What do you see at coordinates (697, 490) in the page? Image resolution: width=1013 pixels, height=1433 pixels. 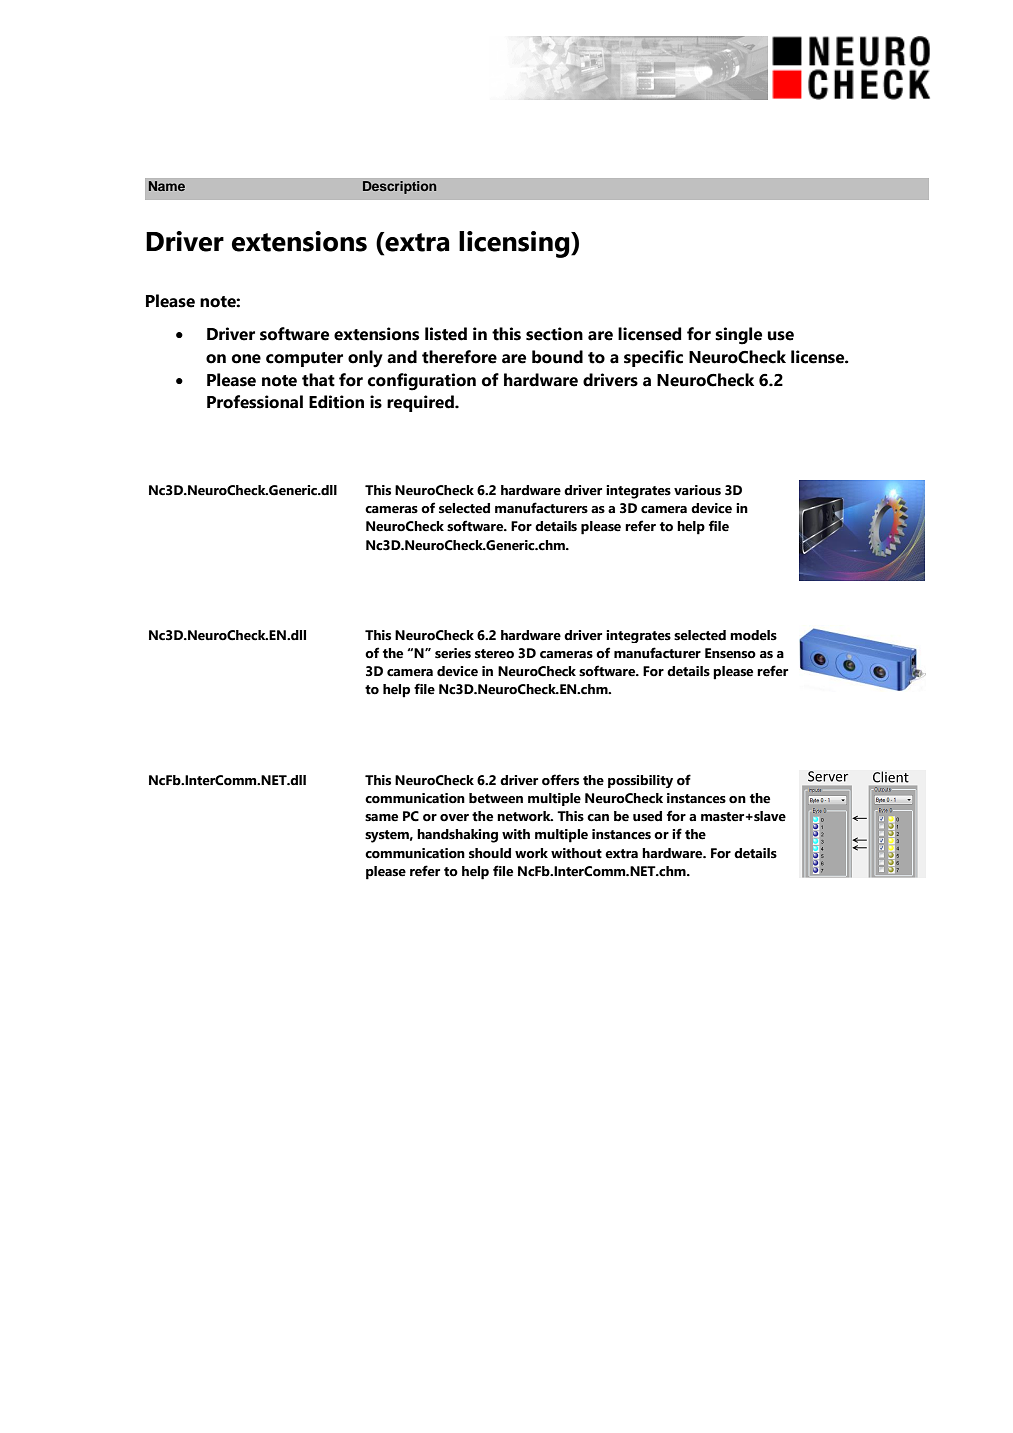 I see `various` at bounding box center [697, 490].
